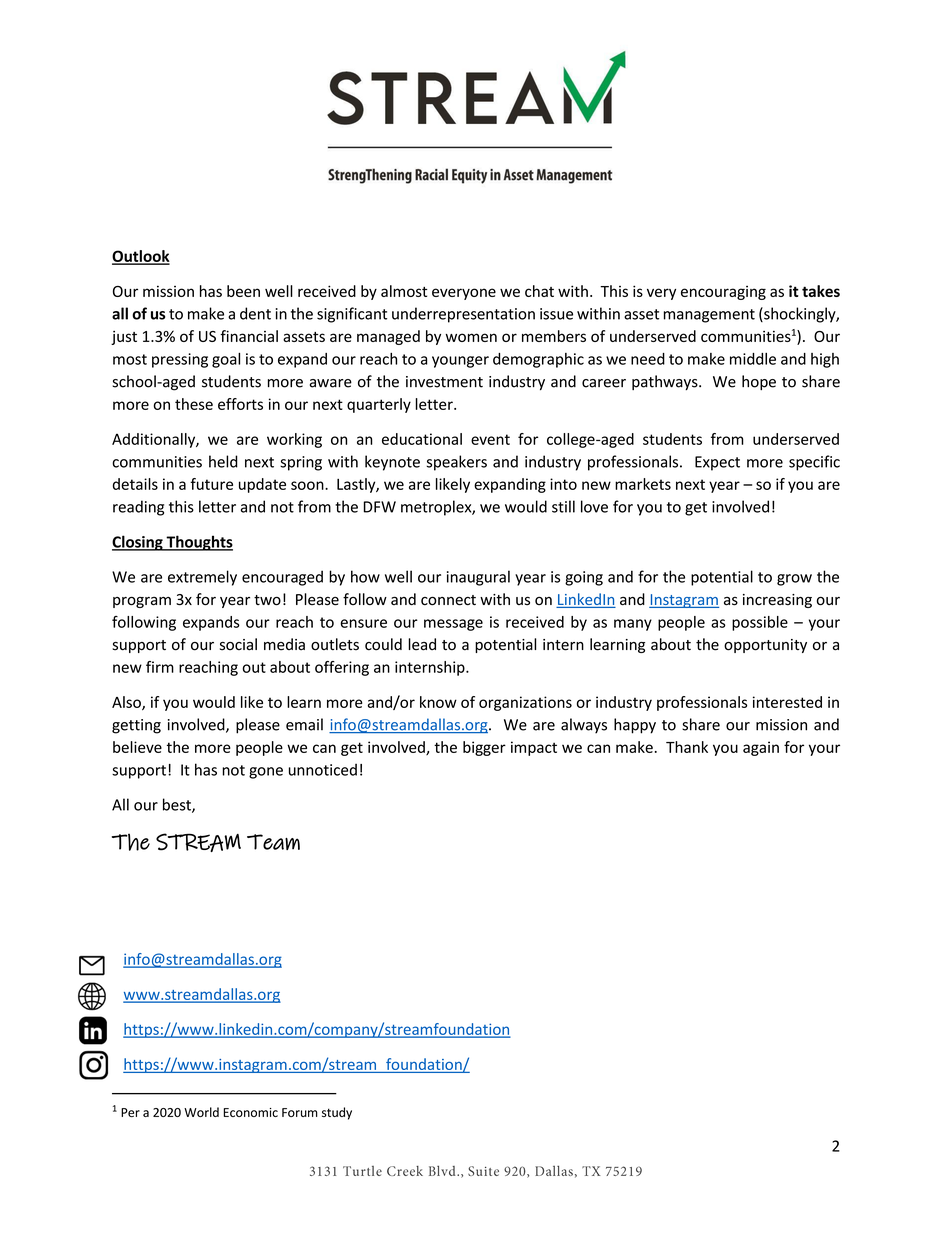 Image resolution: width=952 pixels, height=1233 pixels. What do you see at coordinates (761, 748) in the page?
I see `again` at bounding box center [761, 748].
